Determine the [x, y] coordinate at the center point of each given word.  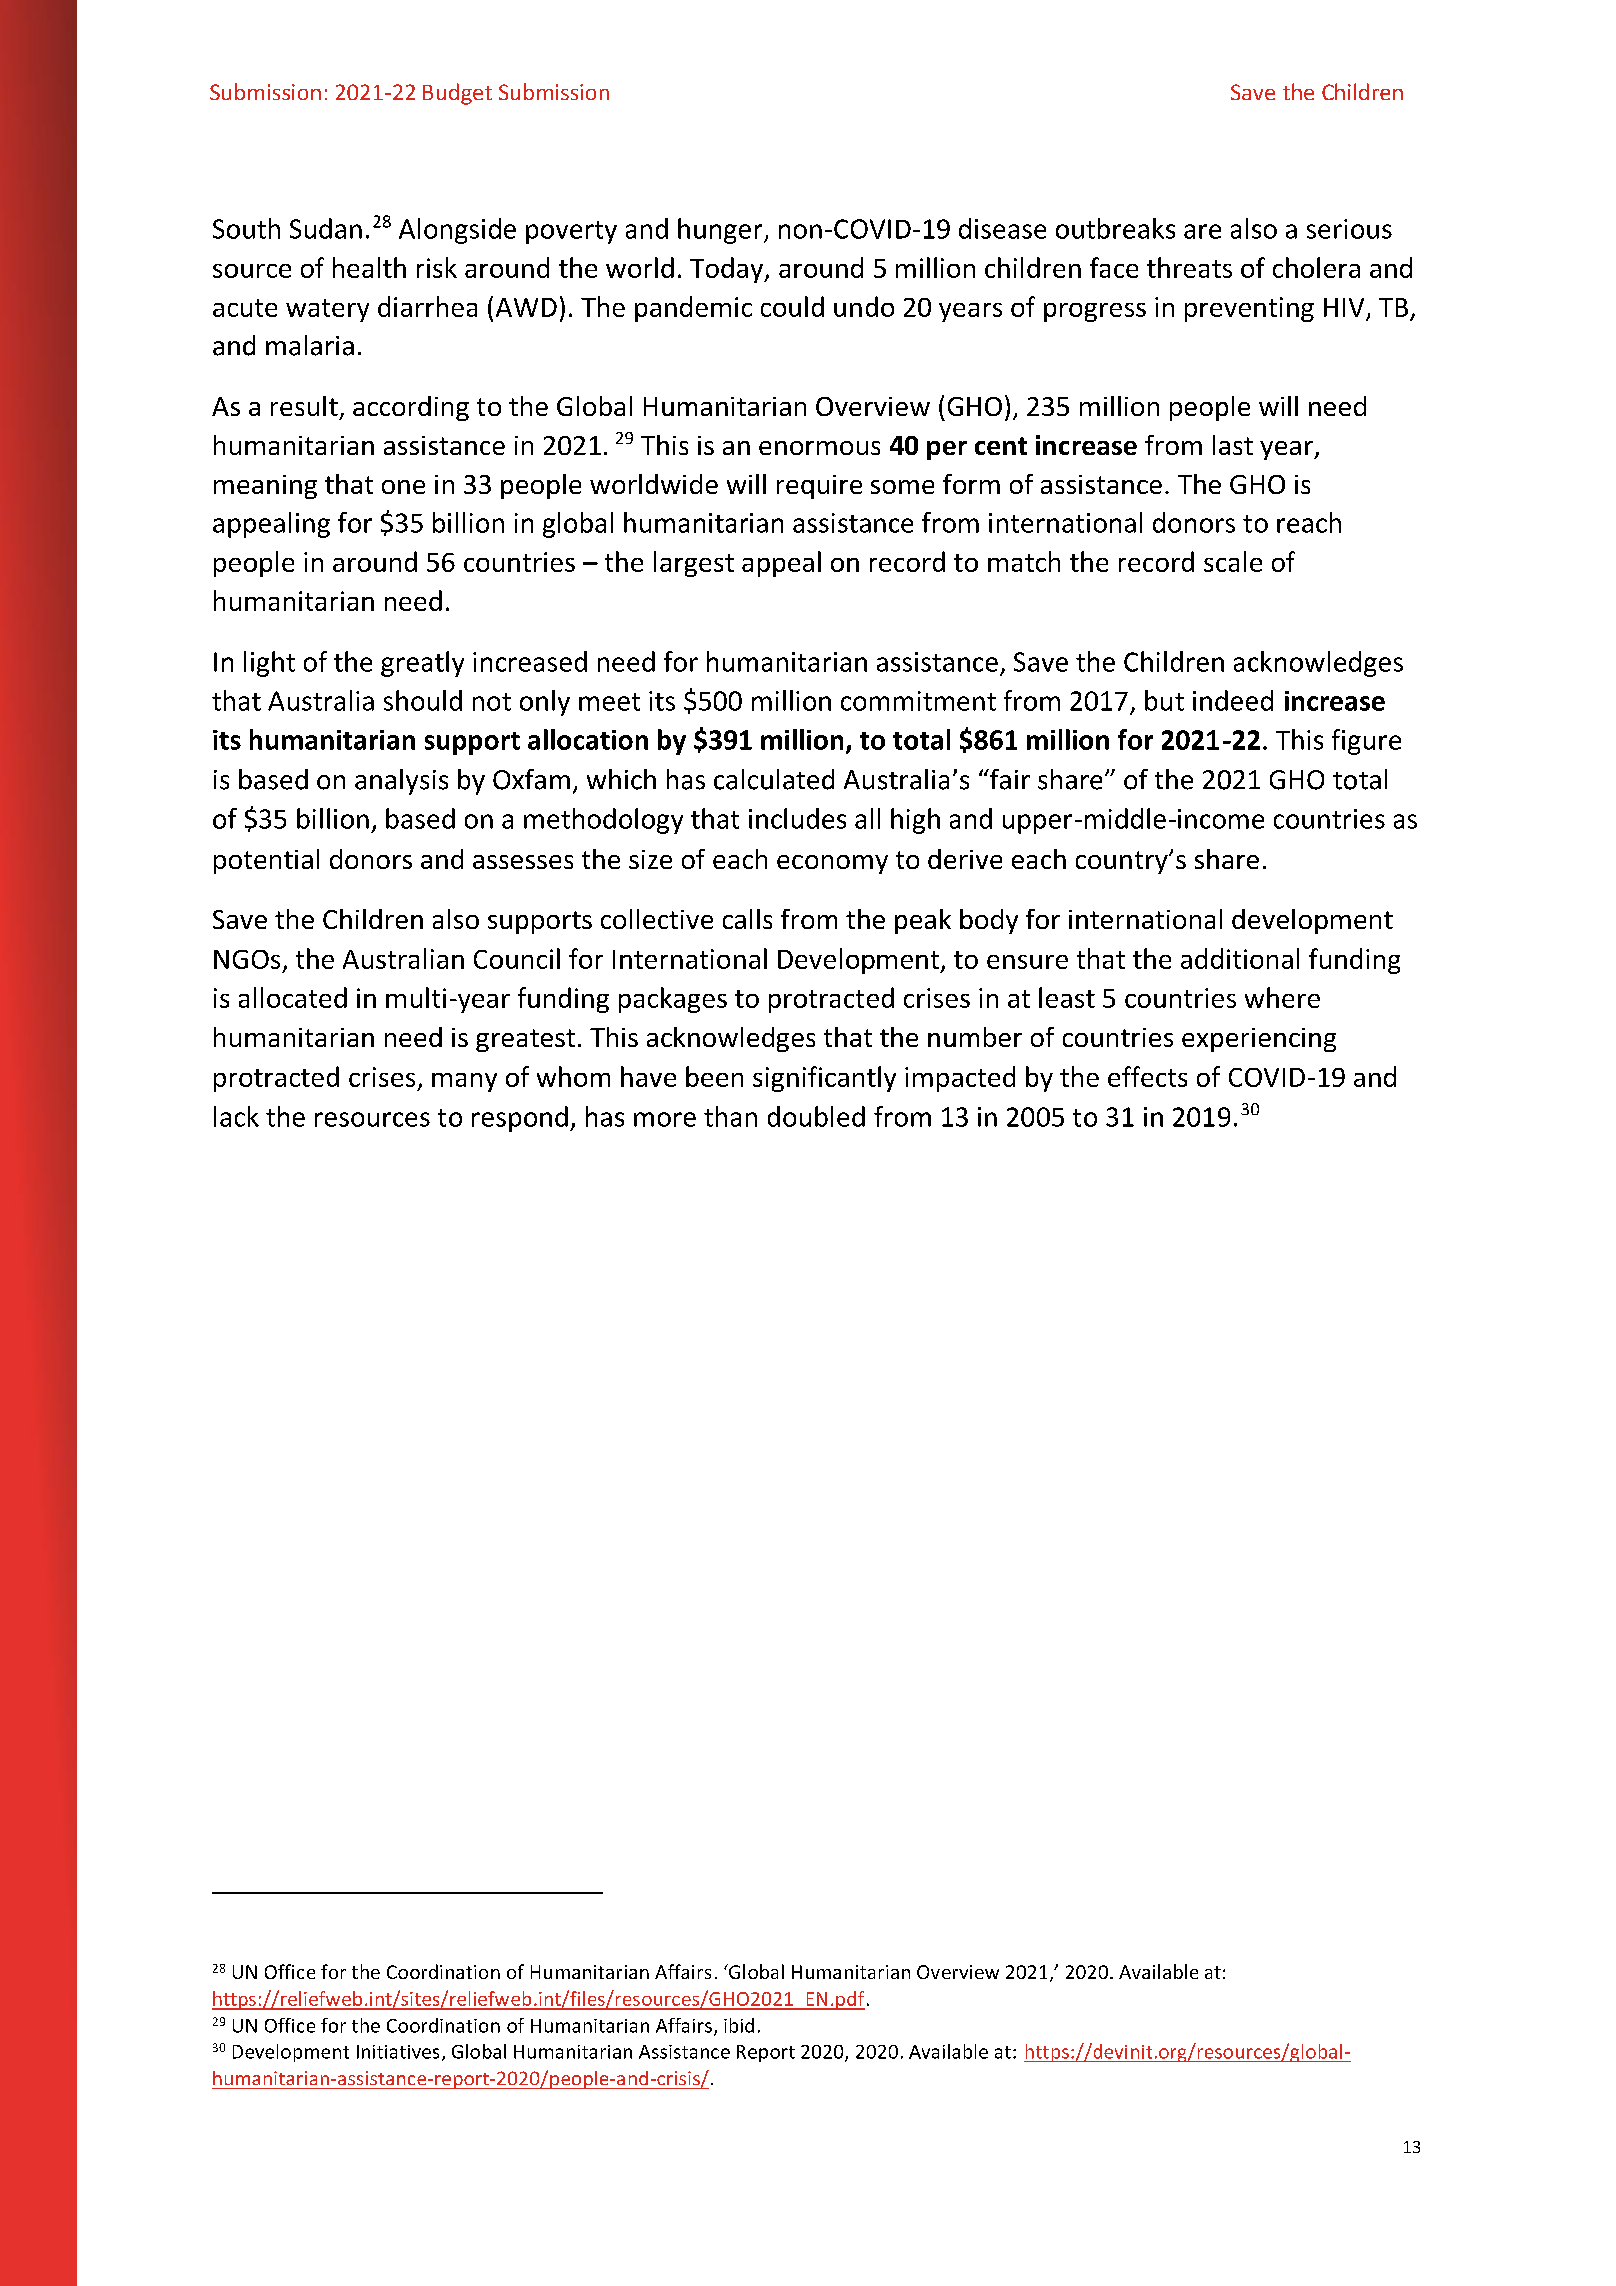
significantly [824, 1079]
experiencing [1259, 1040]
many [464, 1082]
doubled [816, 1116]
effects [1147, 1076]
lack [236, 1116]
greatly [422, 664]
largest [694, 564]
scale [1233, 561]
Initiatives [398, 2052]
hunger [721, 231]
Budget [457, 94]
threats [1189, 267]
